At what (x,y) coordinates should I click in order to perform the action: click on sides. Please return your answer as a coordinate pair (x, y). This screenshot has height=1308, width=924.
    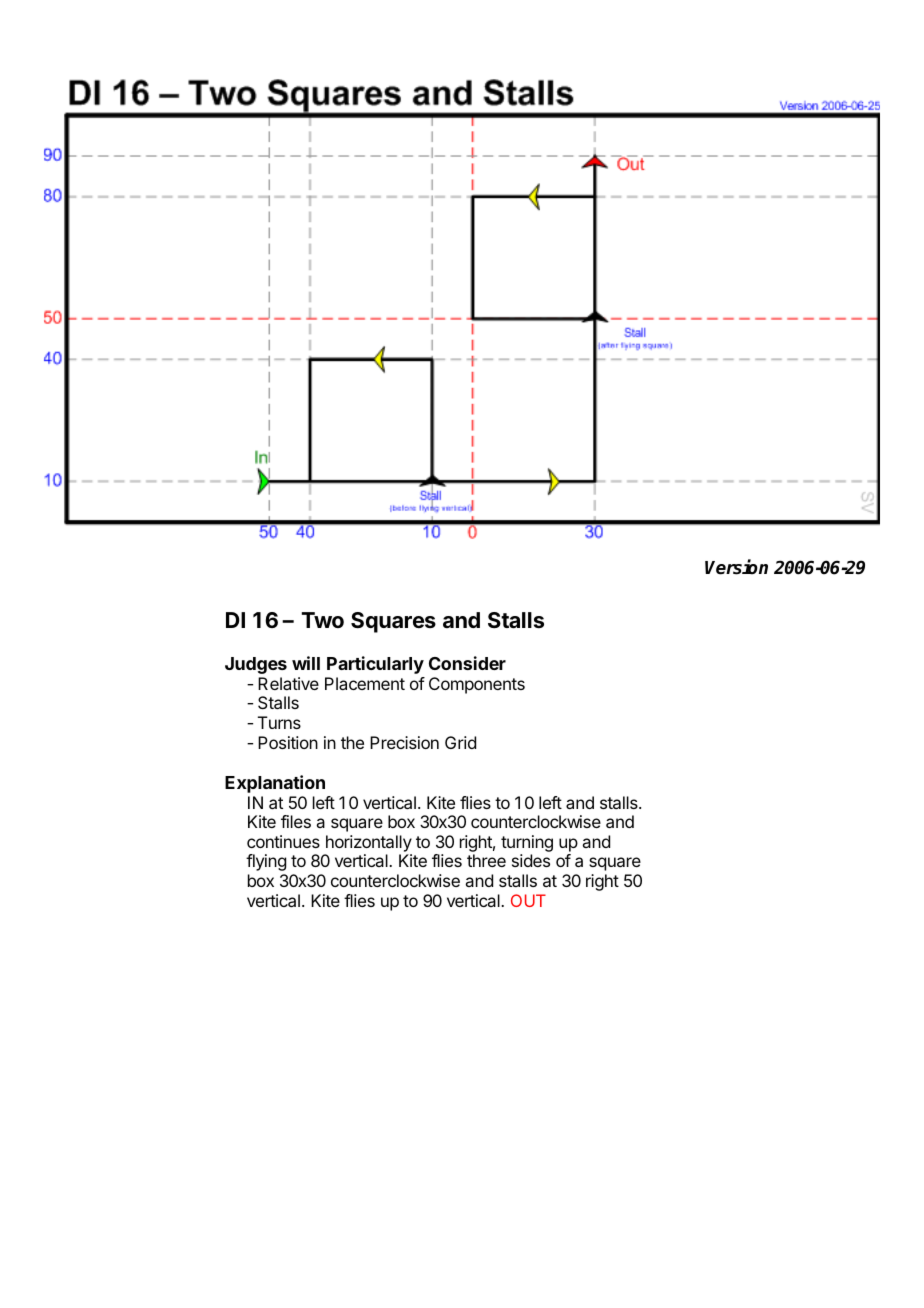
    Looking at the image, I should click on (531, 860).
